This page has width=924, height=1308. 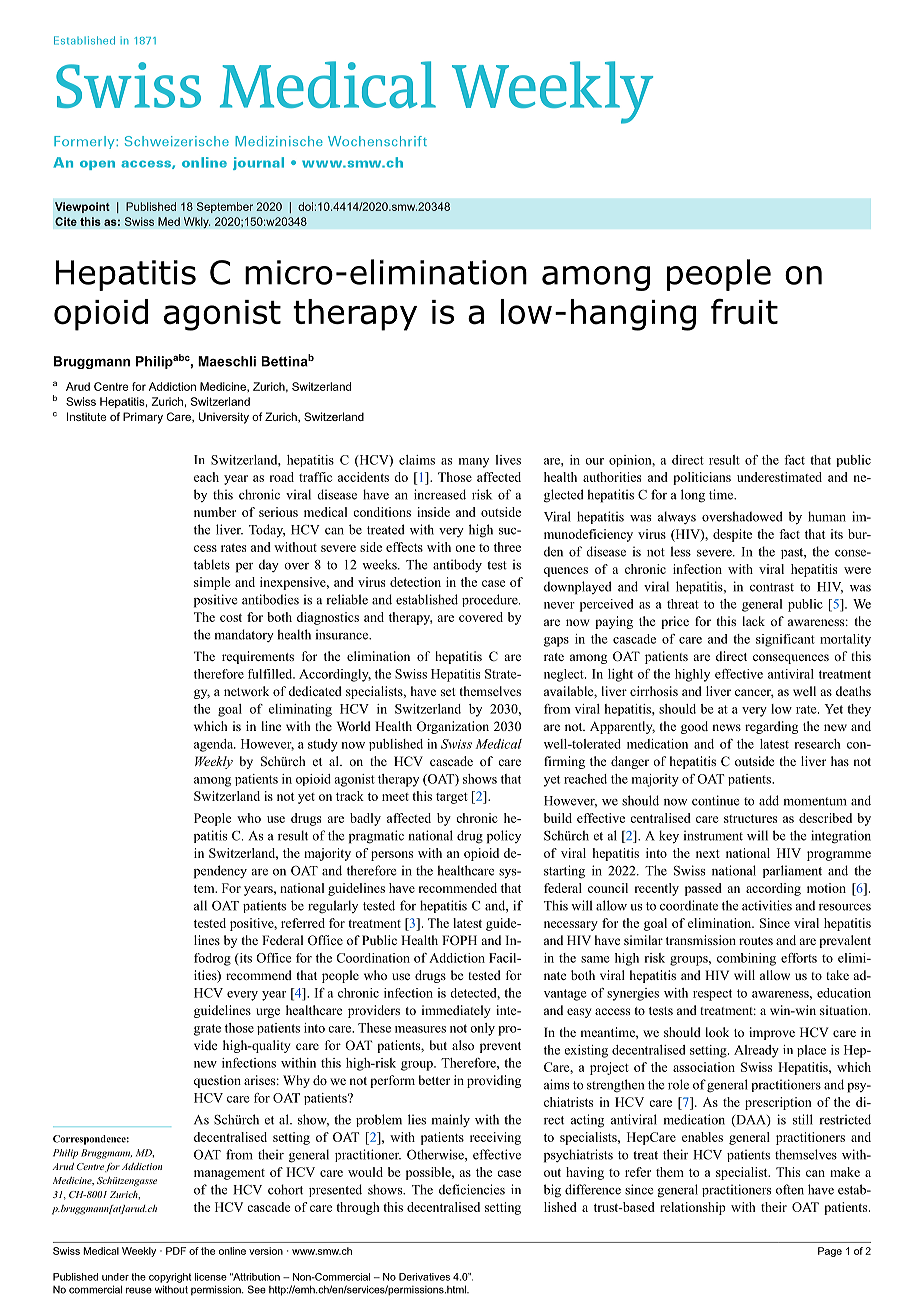 I want to click on Coordination, so click(x=373, y=958).
